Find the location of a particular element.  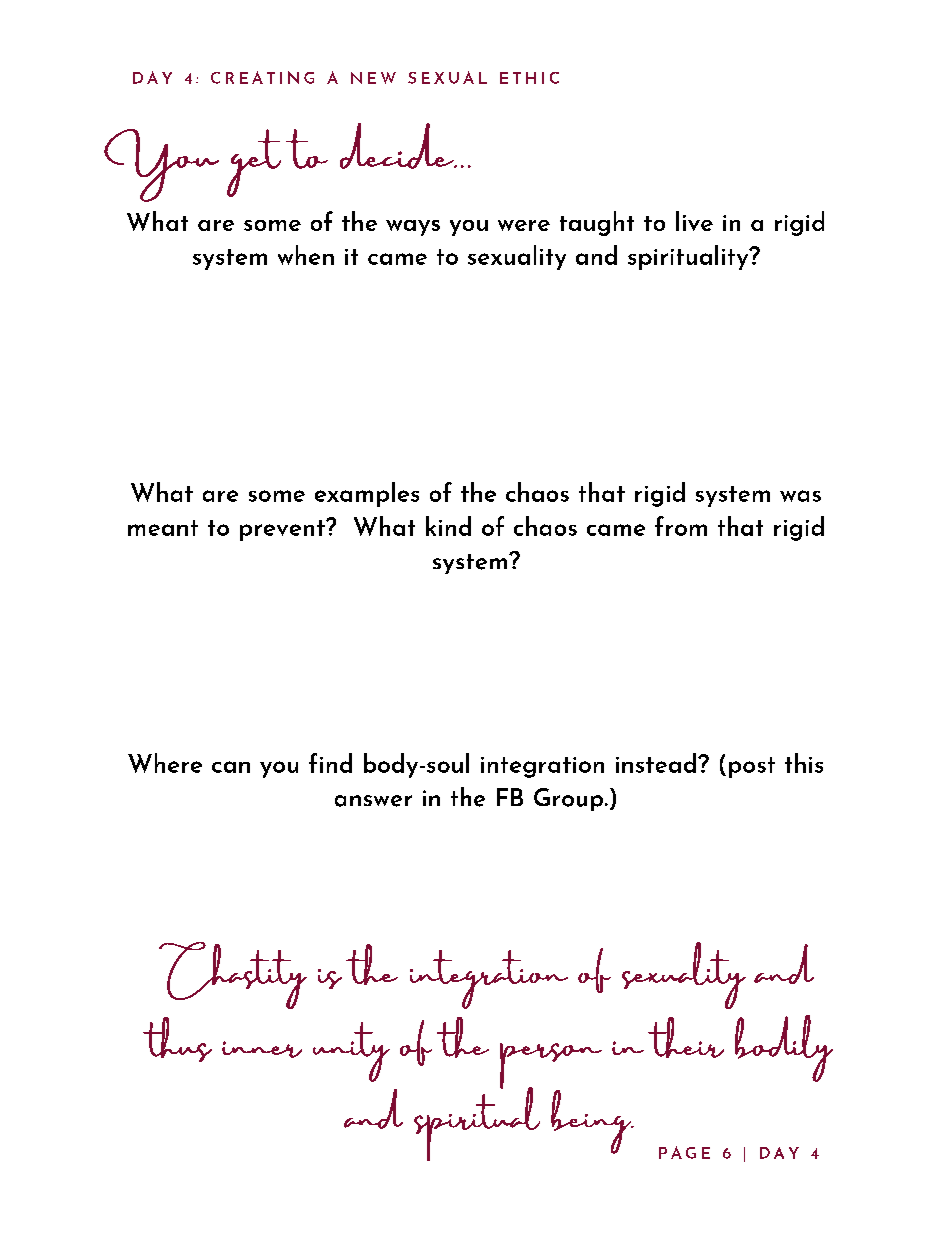

inner is located at coordinates (262, 1049).
